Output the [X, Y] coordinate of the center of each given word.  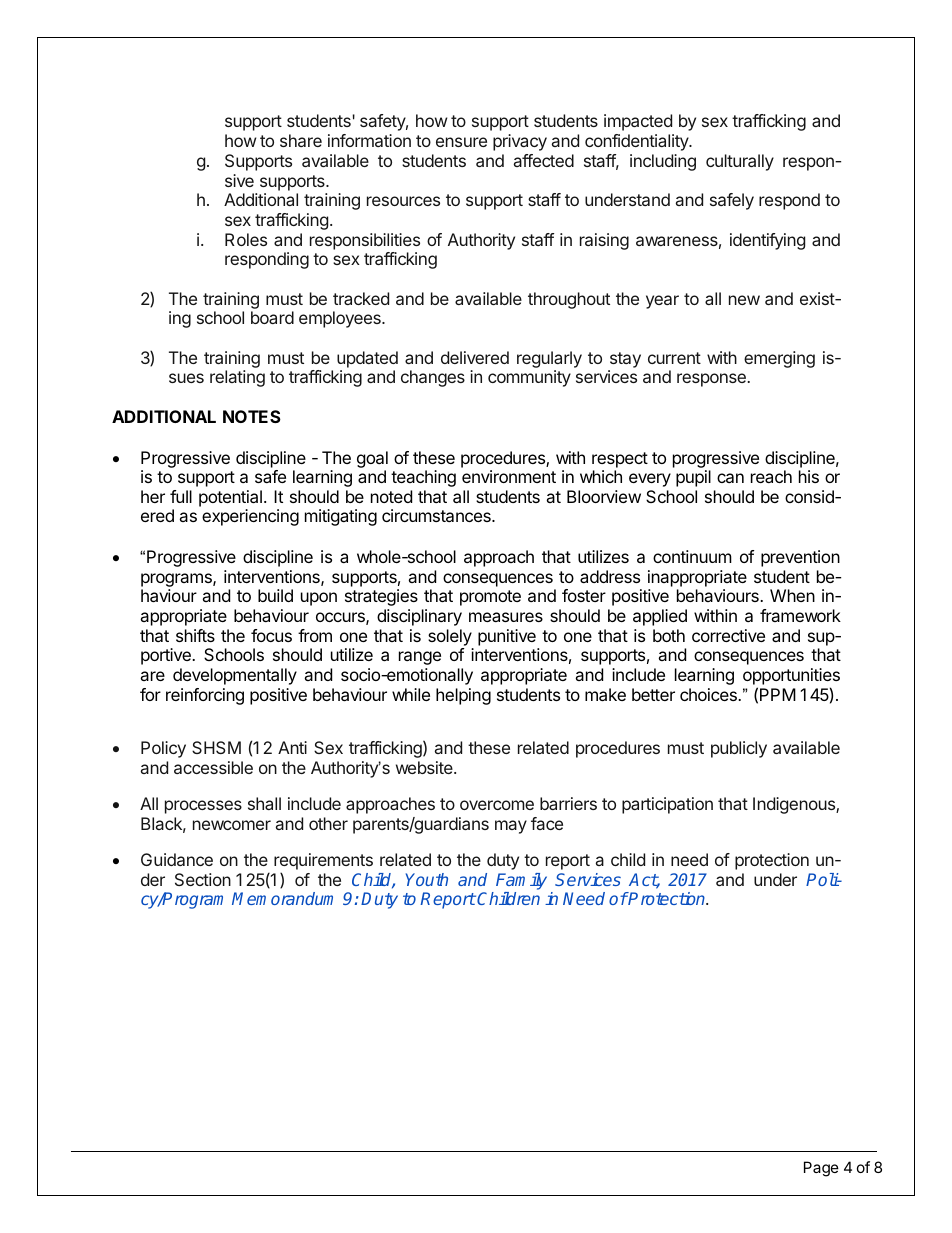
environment [509, 476]
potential [230, 498]
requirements [323, 863]
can [730, 478]
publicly [739, 749]
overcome [497, 805]
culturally [740, 162]
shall [264, 803]
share [301, 140]
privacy [520, 142]
